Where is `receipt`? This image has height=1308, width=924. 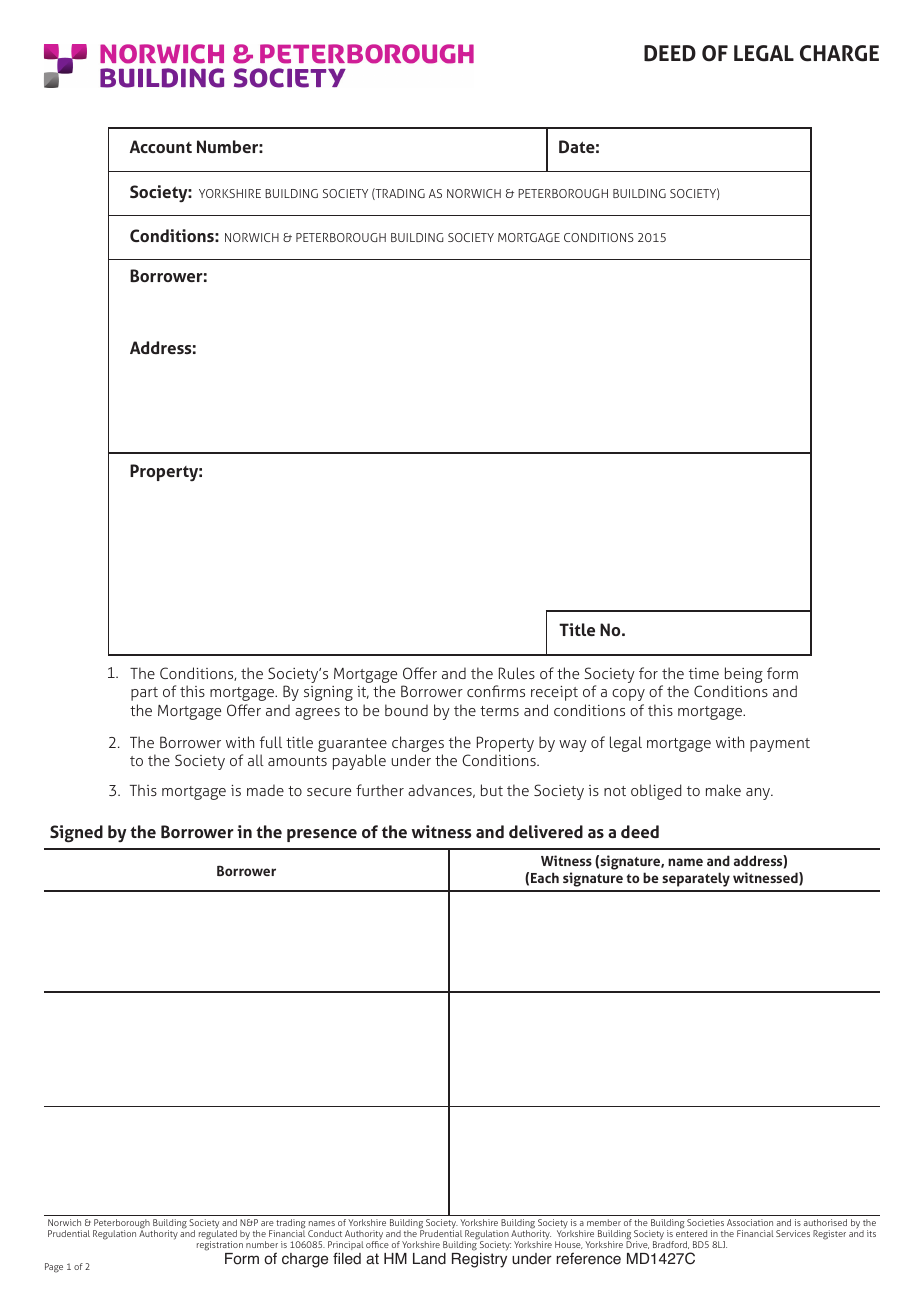
receipt is located at coordinates (554, 693).
